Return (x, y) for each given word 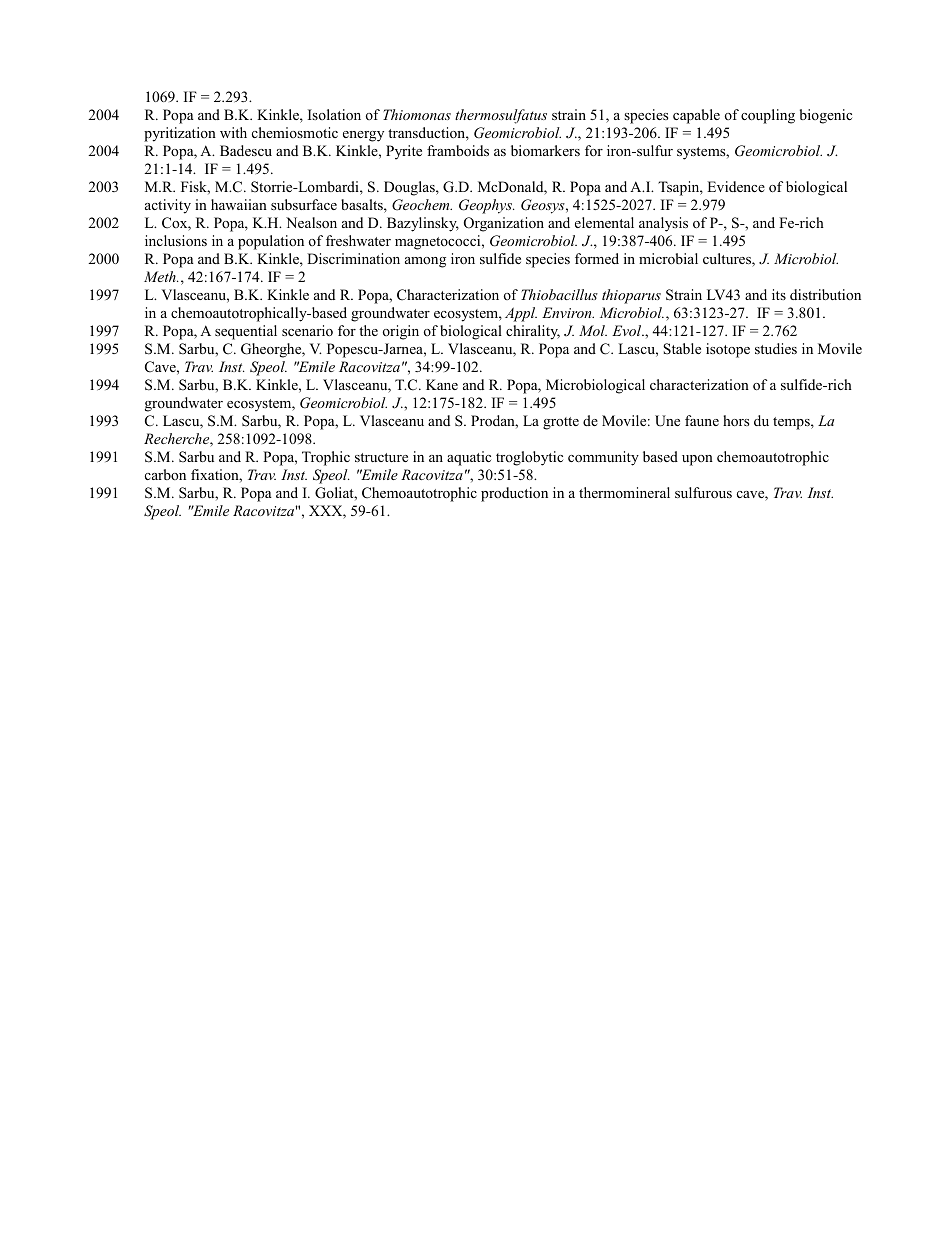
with (233, 132)
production (514, 494)
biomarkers (545, 150)
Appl (521, 314)
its (779, 294)
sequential (246, 332)
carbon (165, 474)
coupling (768, 116)
